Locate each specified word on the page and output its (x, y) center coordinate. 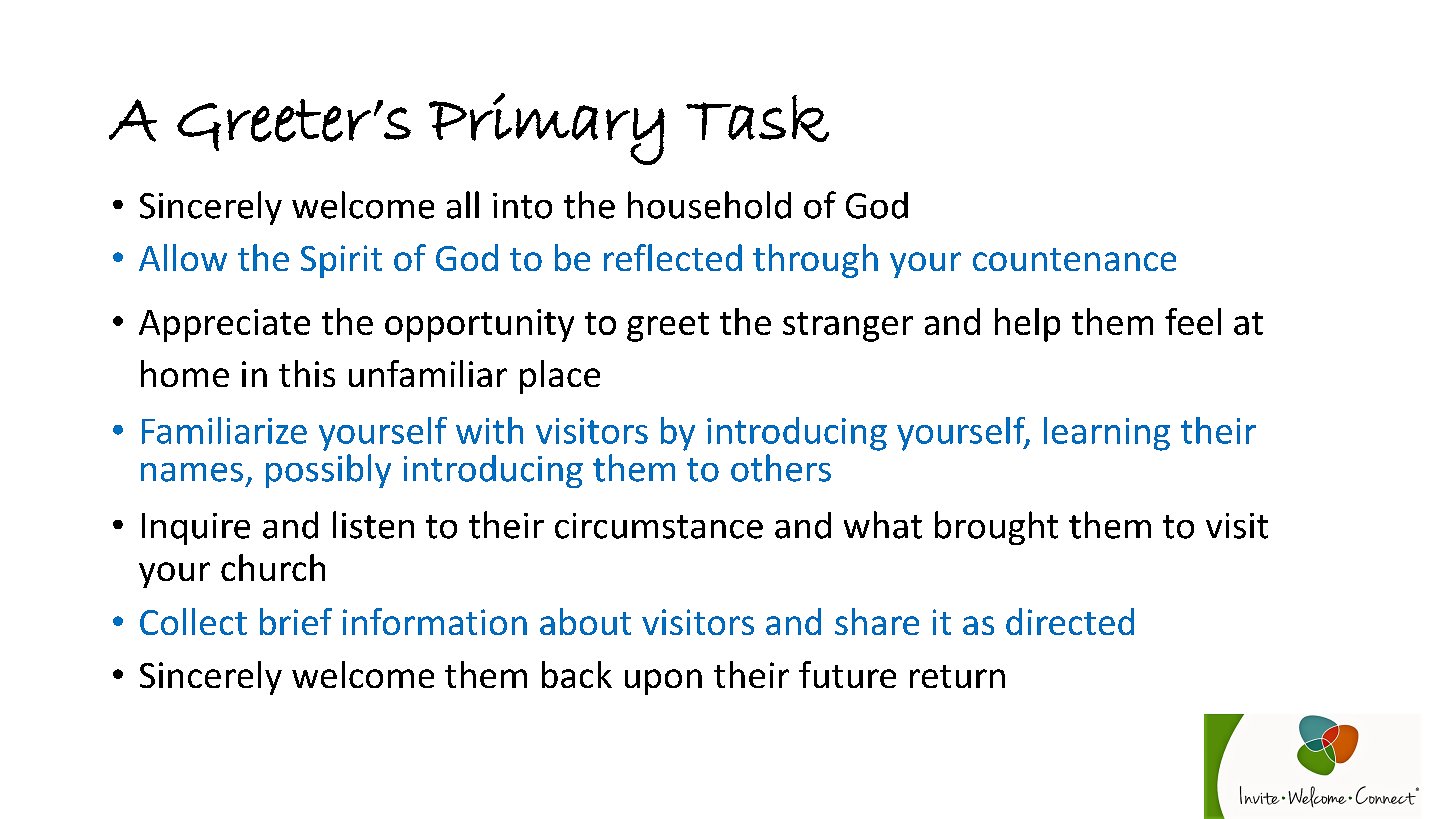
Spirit (341, 261)
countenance (1074, 259)
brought (996, 528)
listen (373, 525)
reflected (673, 257)
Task (757, 118)
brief (296, 621)
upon (663, 682)
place (560, 377)
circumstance (659, 526)
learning (1107, 434)
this (307, 373)
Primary (547, 129)
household (709, 205)
